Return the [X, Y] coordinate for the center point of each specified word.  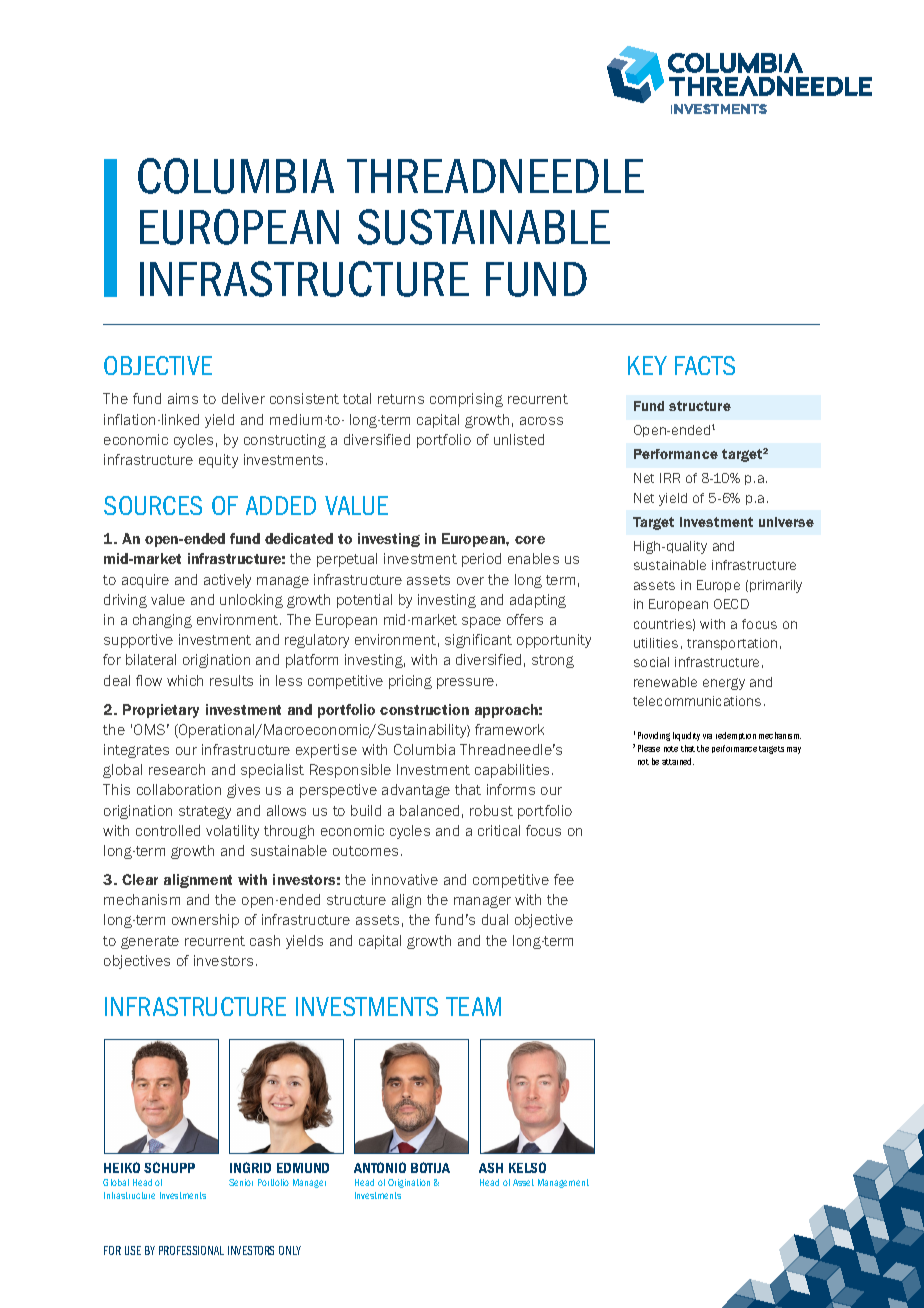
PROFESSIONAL [191, 1250]
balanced [429, 810]
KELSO [527, 1167]
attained [678, 761]
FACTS [705, 365]
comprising [466, 400]
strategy [205, 812]
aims [183, 398]
